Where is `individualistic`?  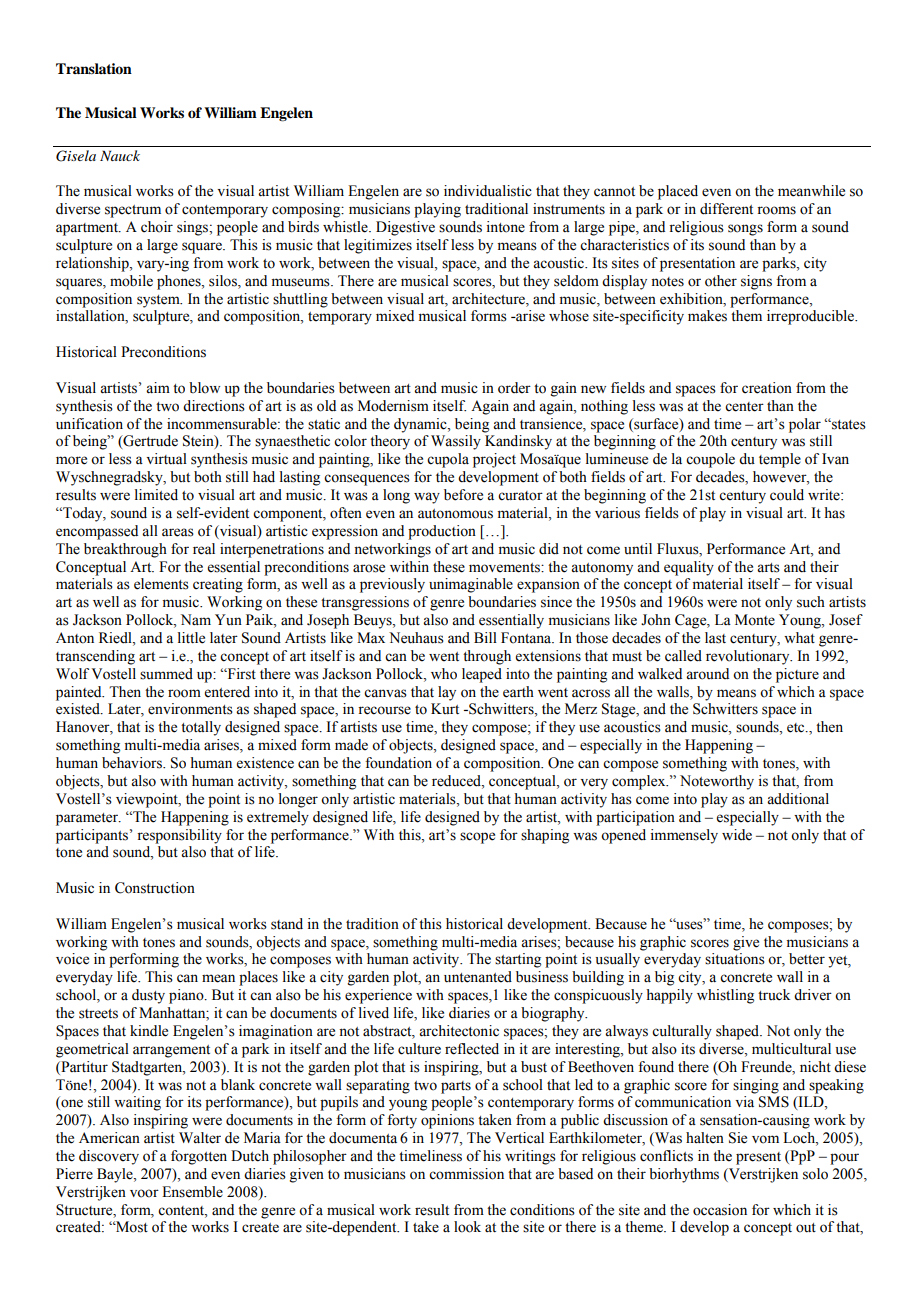 individualistic is located at coordinates (488, 191).
